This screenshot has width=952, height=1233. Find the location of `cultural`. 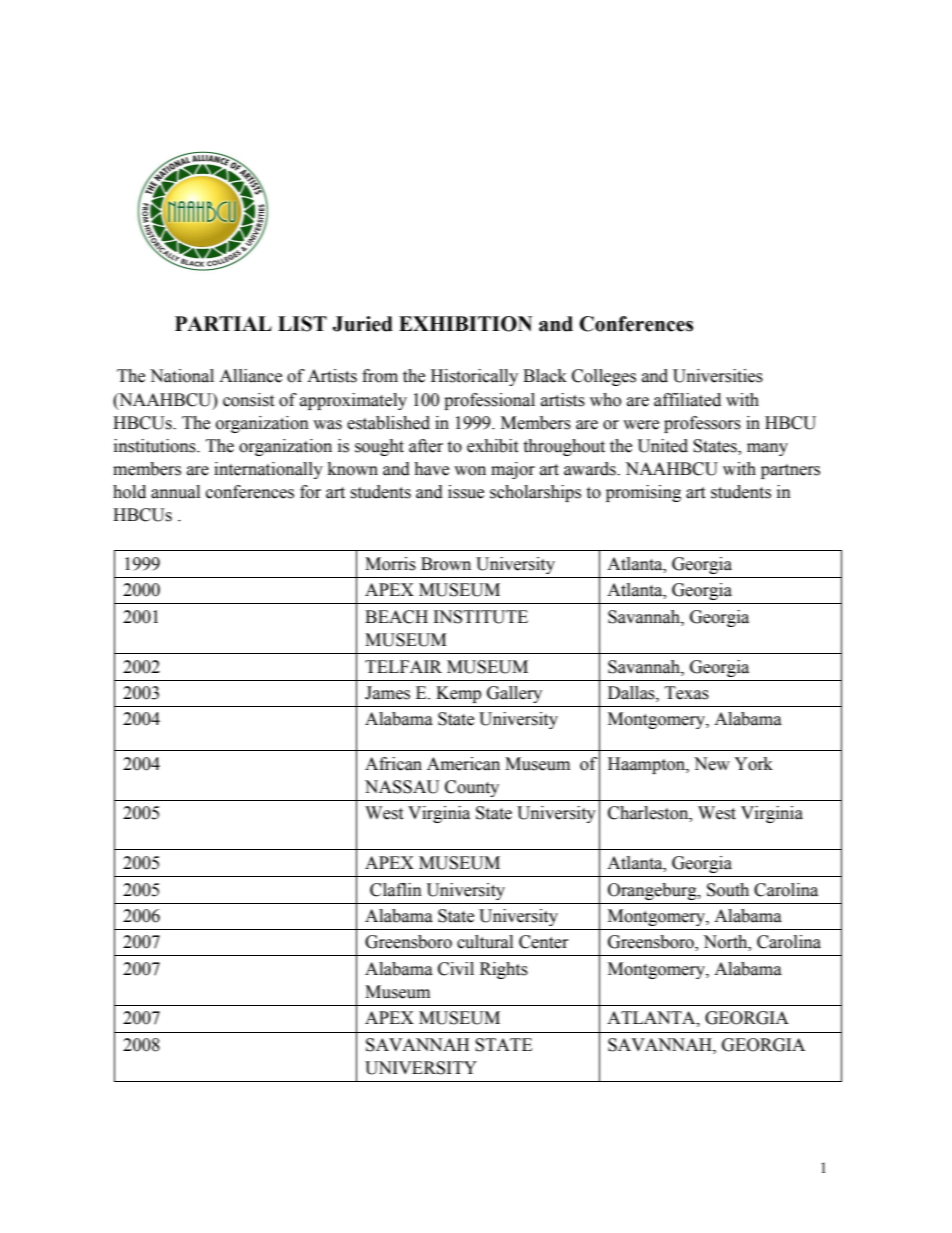

cultural is located at coordinates (485, 942).
